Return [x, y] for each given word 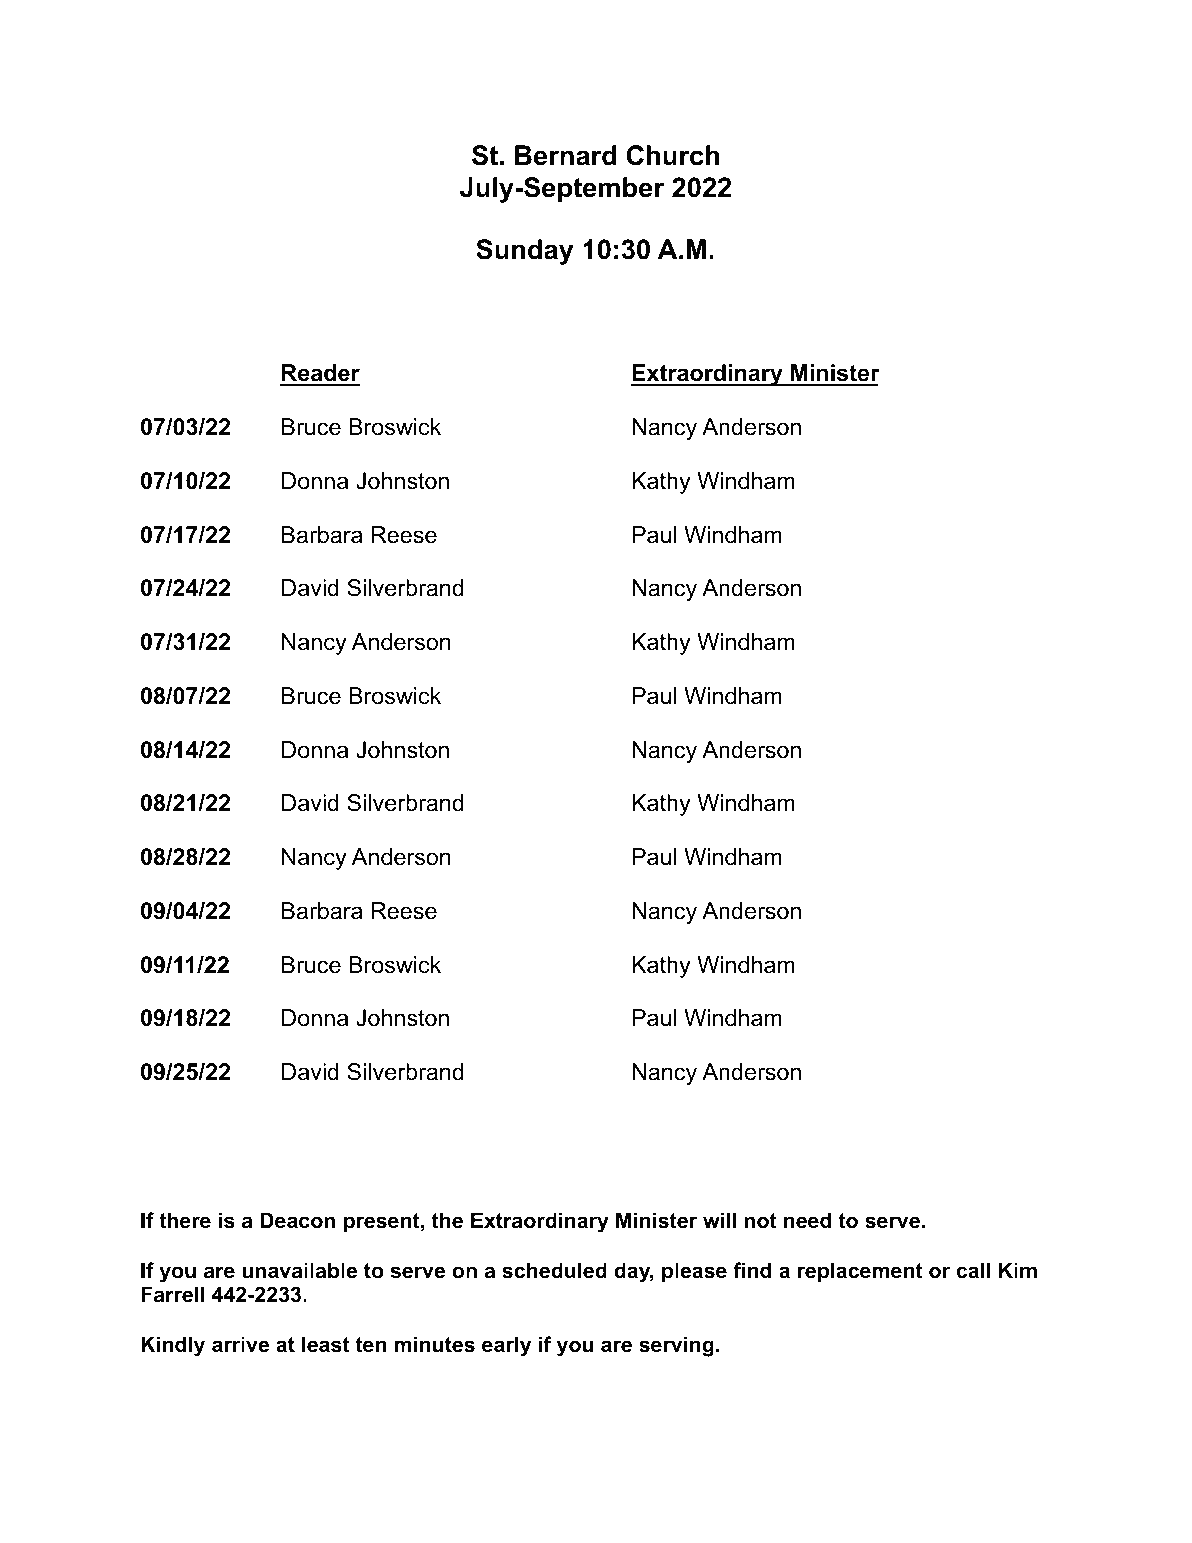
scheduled [554, 1270]
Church [673, 155]
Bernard [565, 155]
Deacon [297, 1220]
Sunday [525, 252]
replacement [860, 1272]
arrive [240, 1344]
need [808, 1220]
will [719, 1220]
